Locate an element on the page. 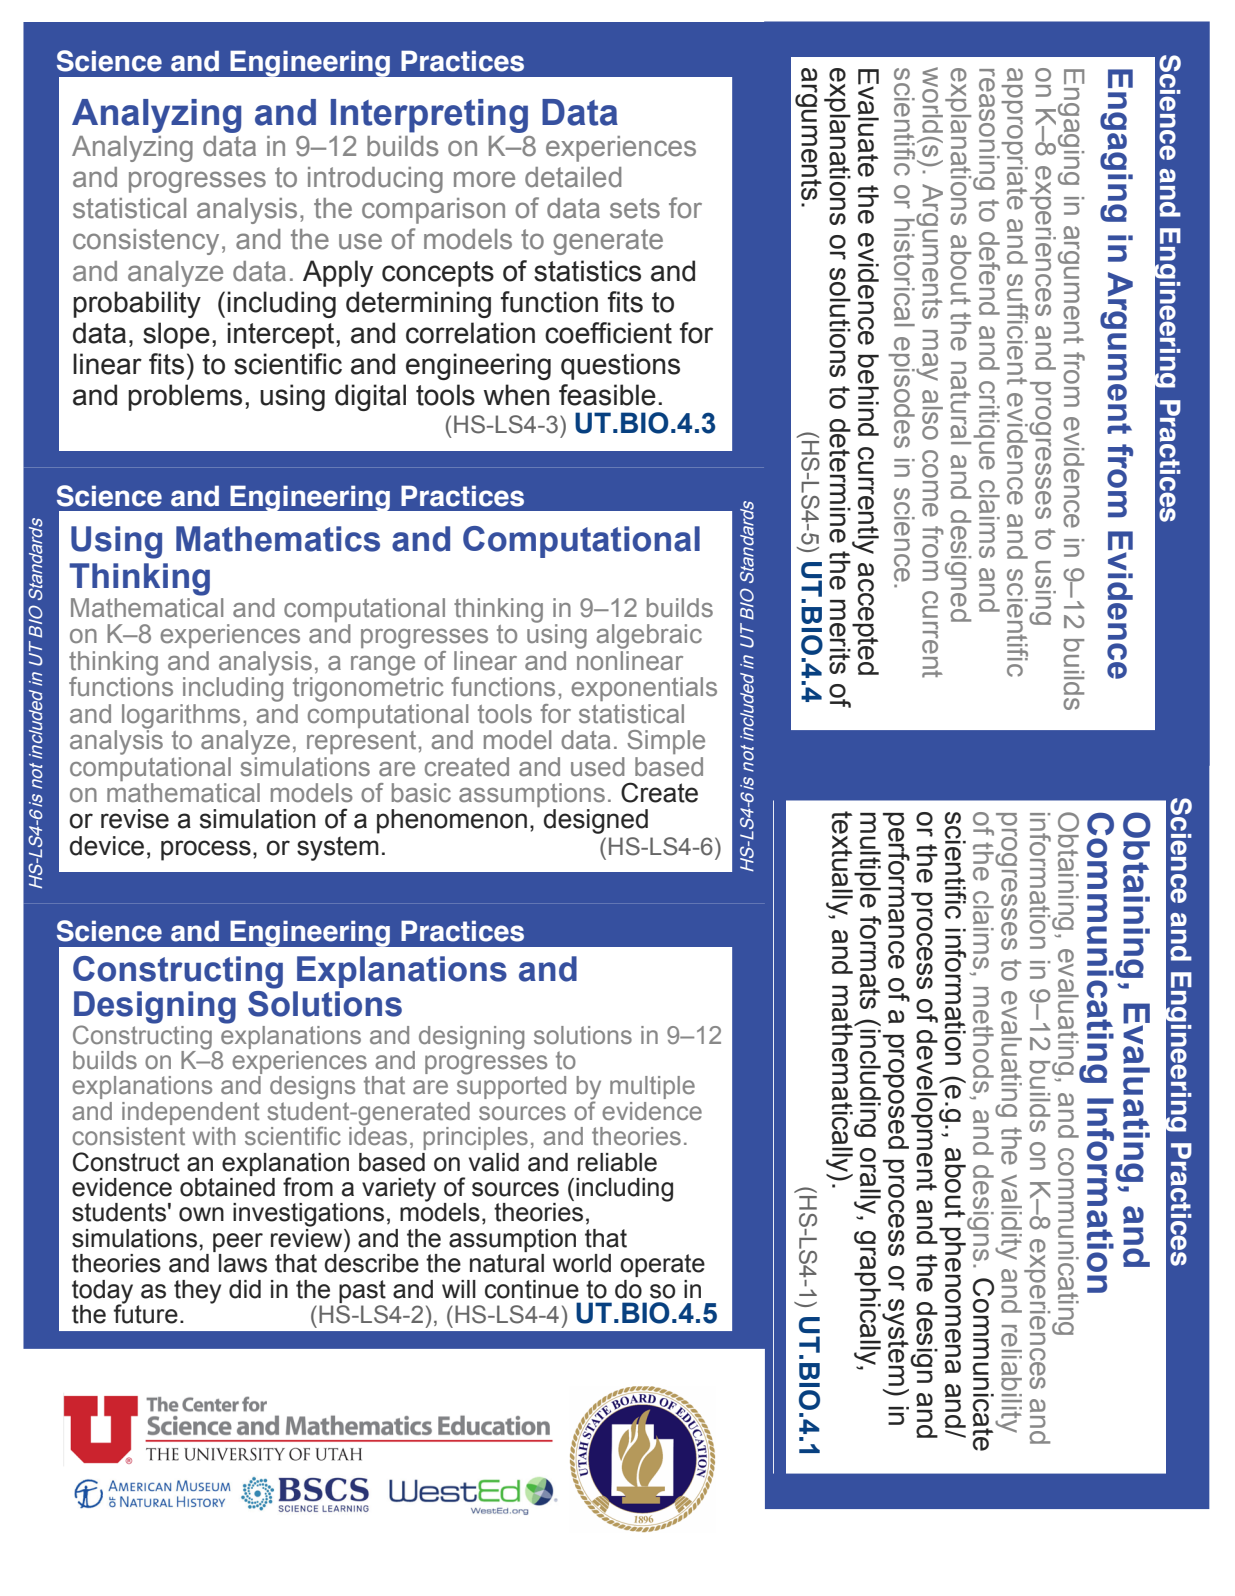 This image has height=1596, width=1235. detailed is located at coordinates (573, 177).
